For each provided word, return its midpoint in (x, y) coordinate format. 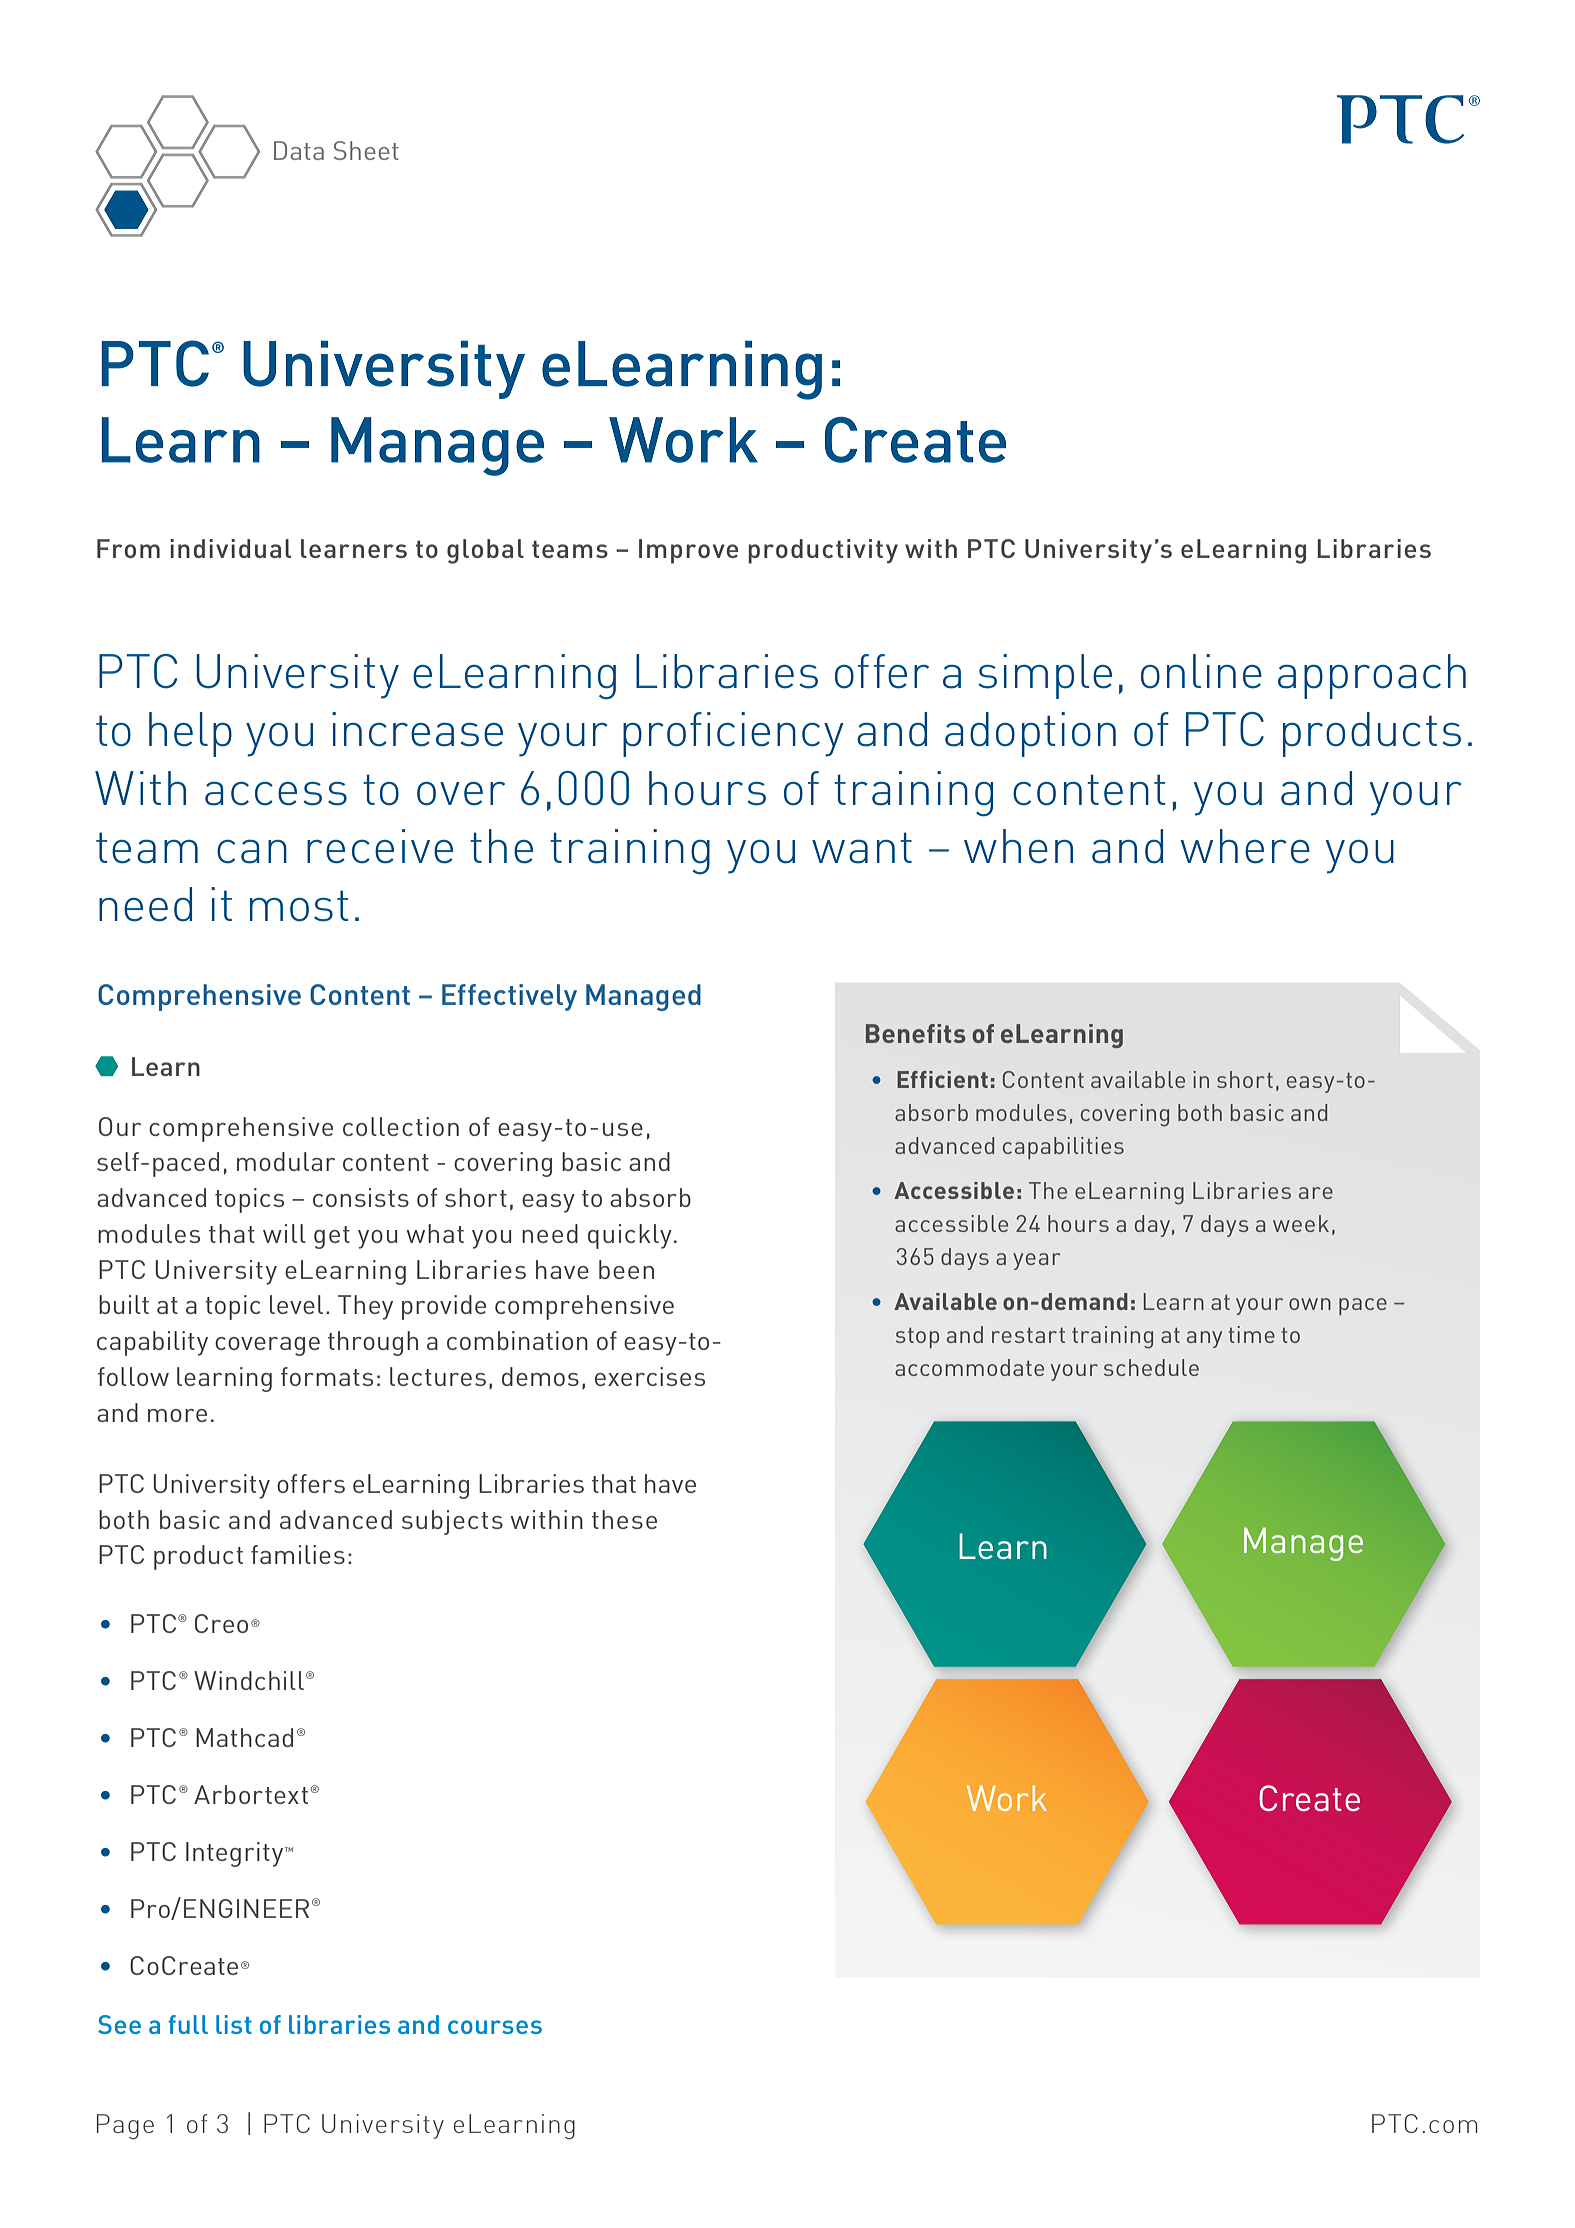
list (234, 2024)
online (1201, 671)
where (1245, 846)
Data (299, 150)
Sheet (366, 150)
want (862, 848)
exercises (650, 1376)
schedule (1151, 1367)
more (177, 1415)
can (252, 852)
